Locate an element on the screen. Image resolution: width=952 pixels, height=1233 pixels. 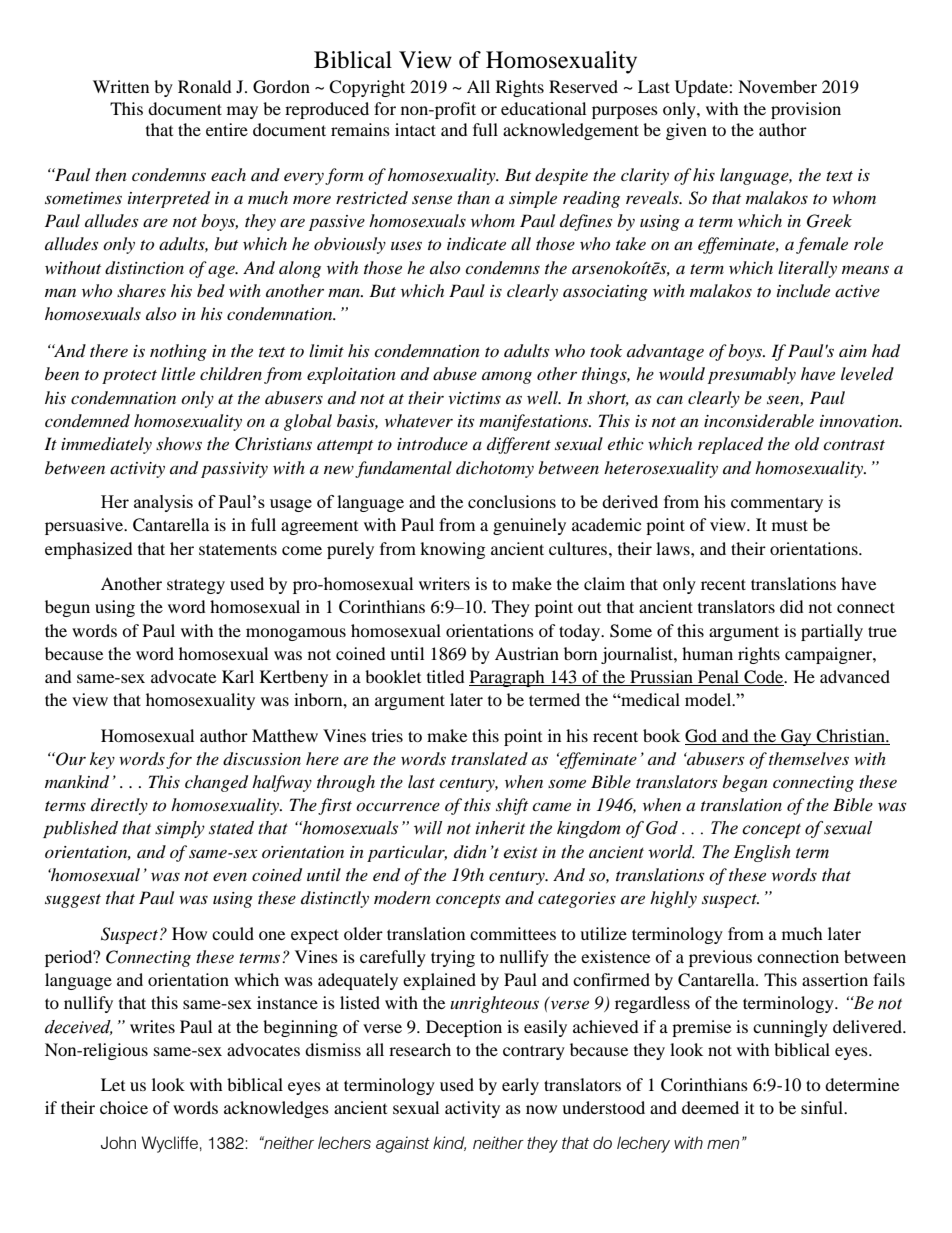
translated is located at coordinates (489, 758).
